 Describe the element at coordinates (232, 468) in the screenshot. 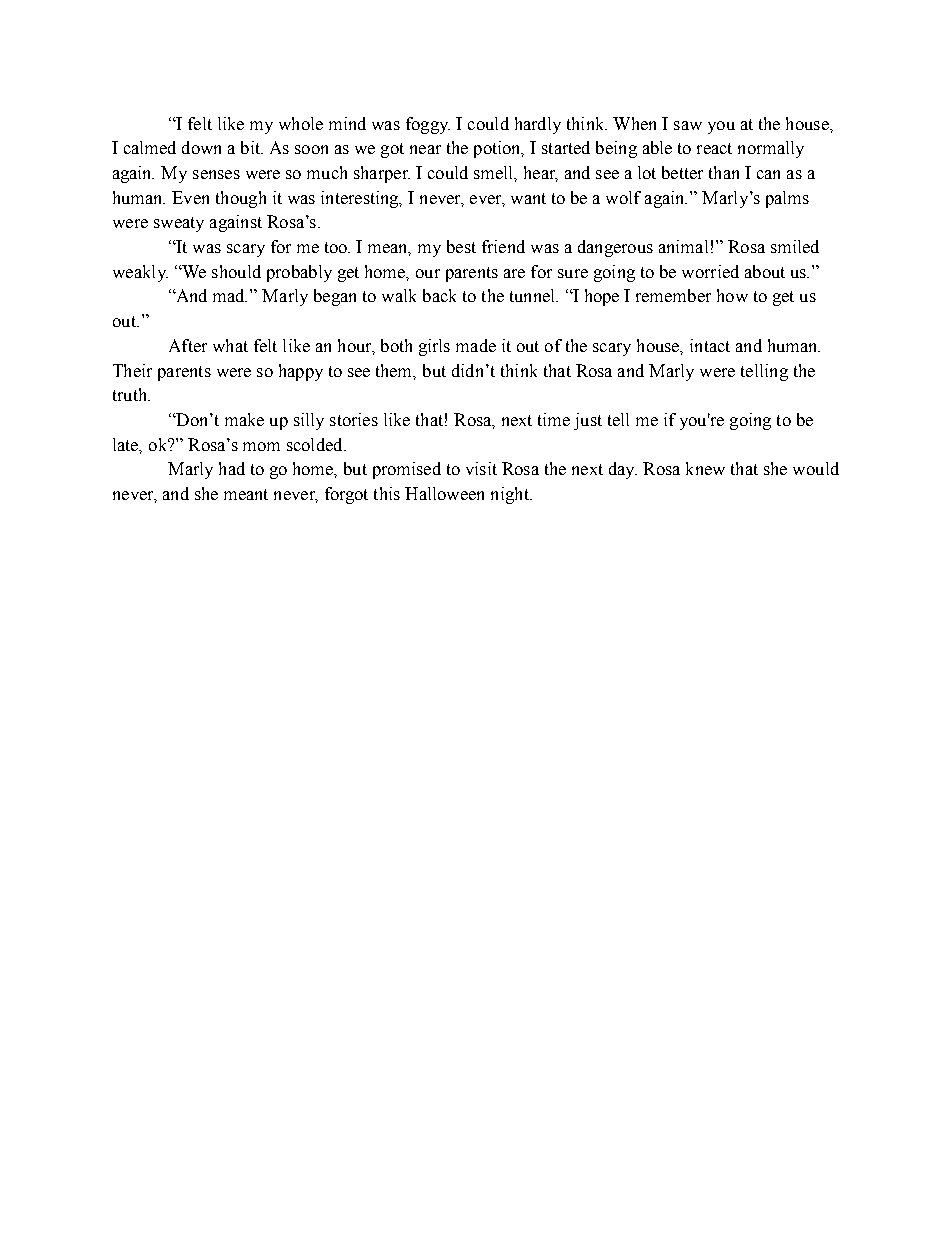

I see `had` at that location.
